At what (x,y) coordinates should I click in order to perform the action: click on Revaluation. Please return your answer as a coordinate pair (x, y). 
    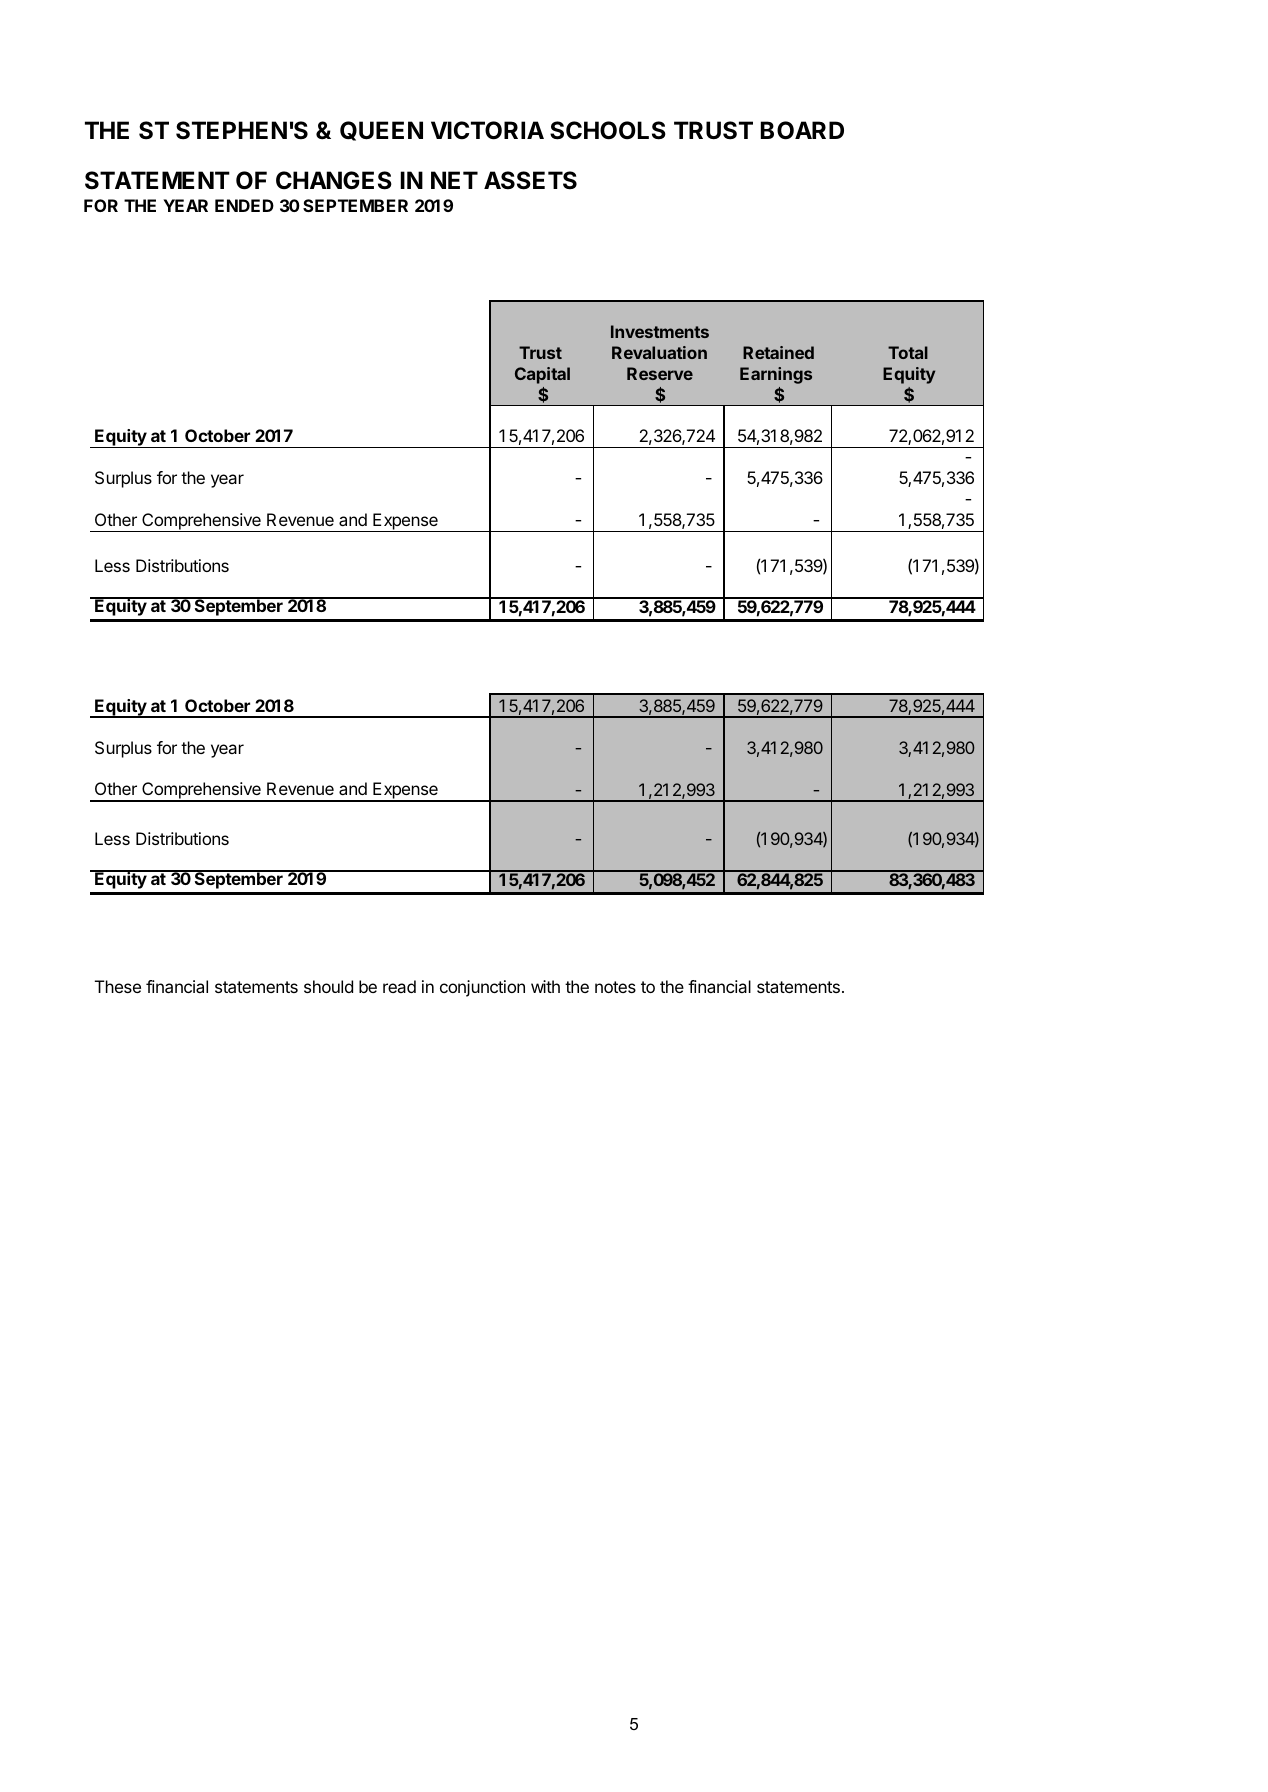
    Looking at the image, I should click on (659, 352).
